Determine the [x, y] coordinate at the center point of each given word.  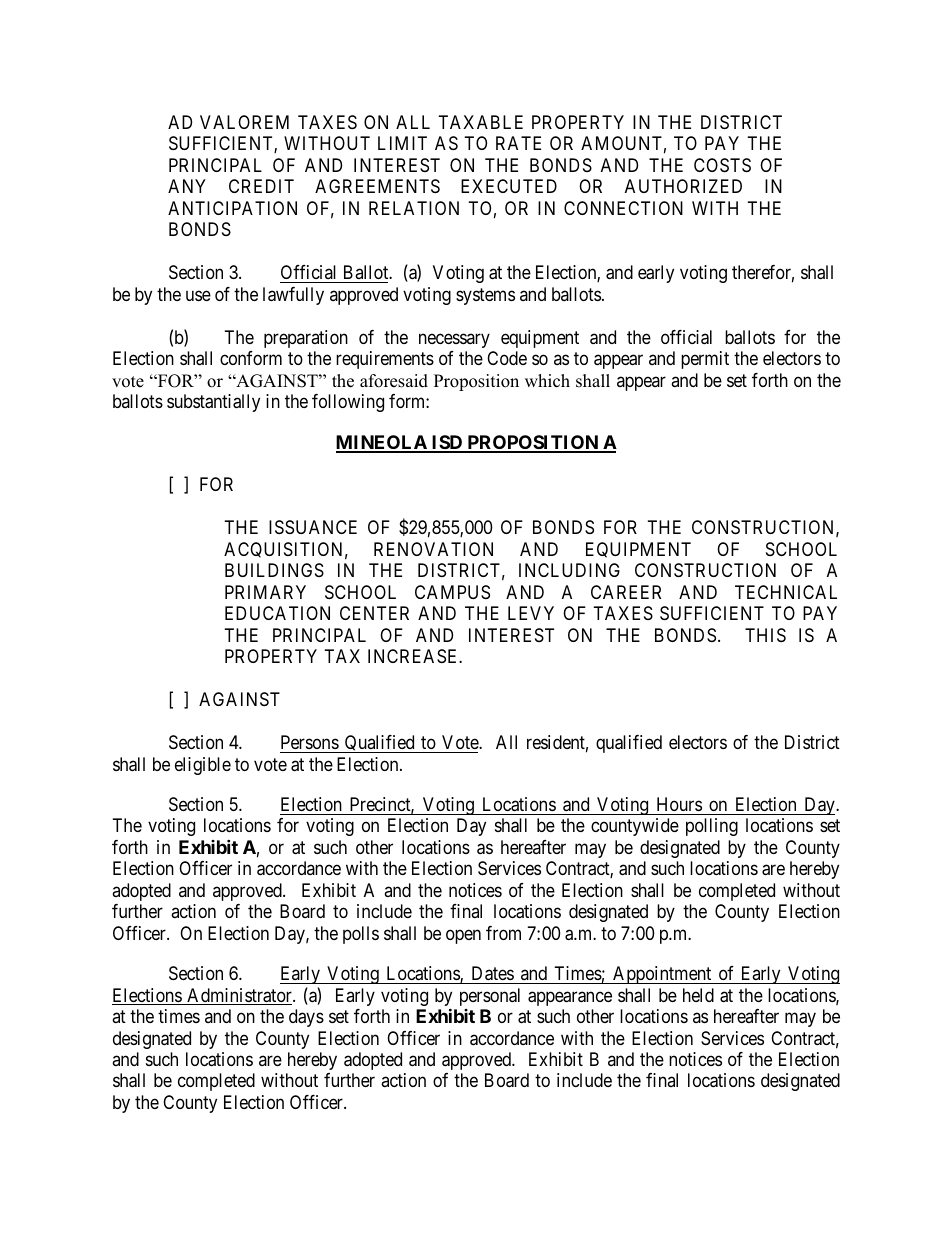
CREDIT [261, 186]
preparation [306, 339]
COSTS [722, 165]
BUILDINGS [274, 570]
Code [507, 358]
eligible [203, 766]
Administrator [239, 996]
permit [705, 360]
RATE [518, 143]
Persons [310, 742]
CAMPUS [452, 592]
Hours [679, 804]
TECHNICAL [786, 592]
